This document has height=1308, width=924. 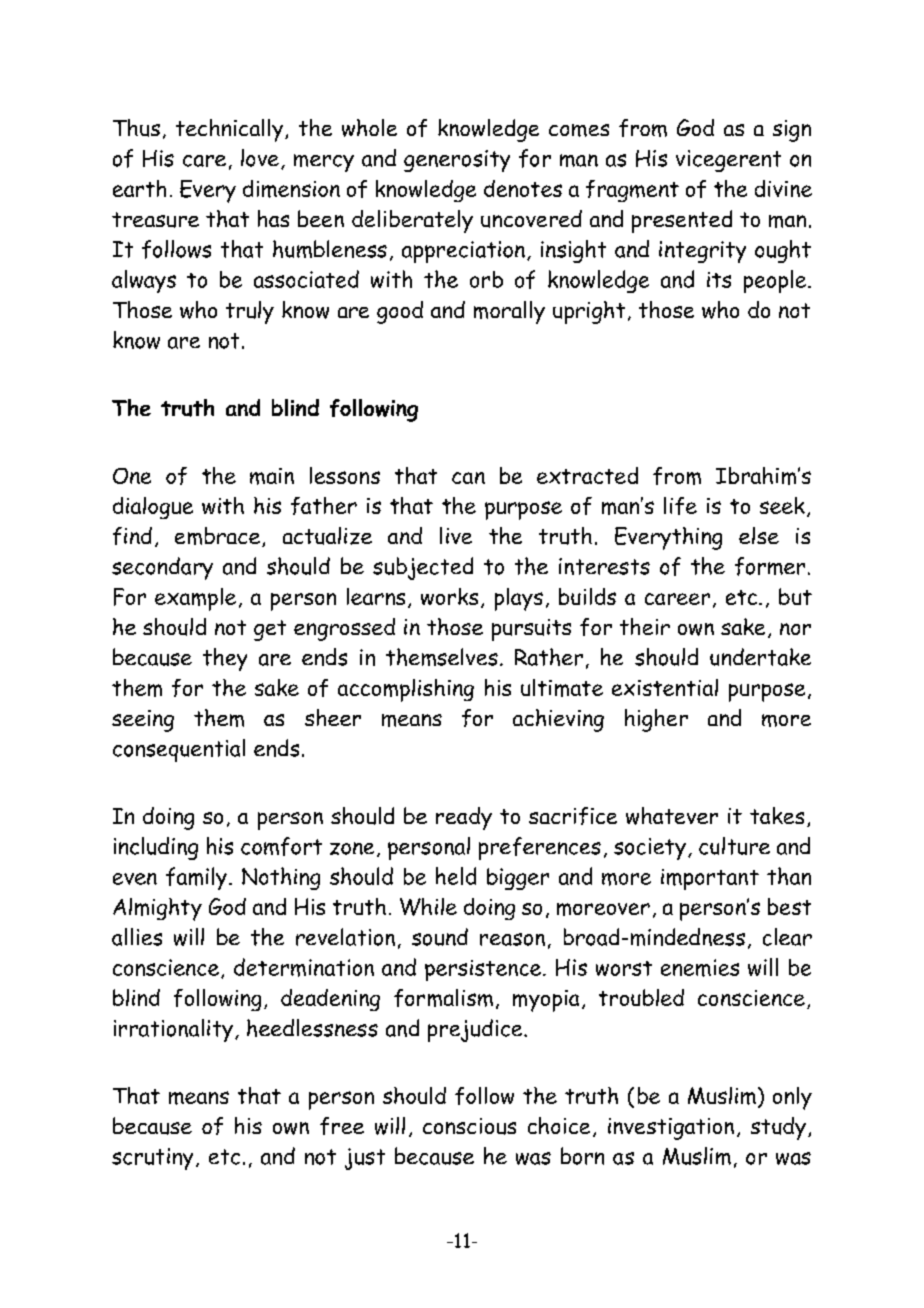 What do you see at coordinates (509, 312) in the document?
I see `morally` at bounding box center [509, 312].
